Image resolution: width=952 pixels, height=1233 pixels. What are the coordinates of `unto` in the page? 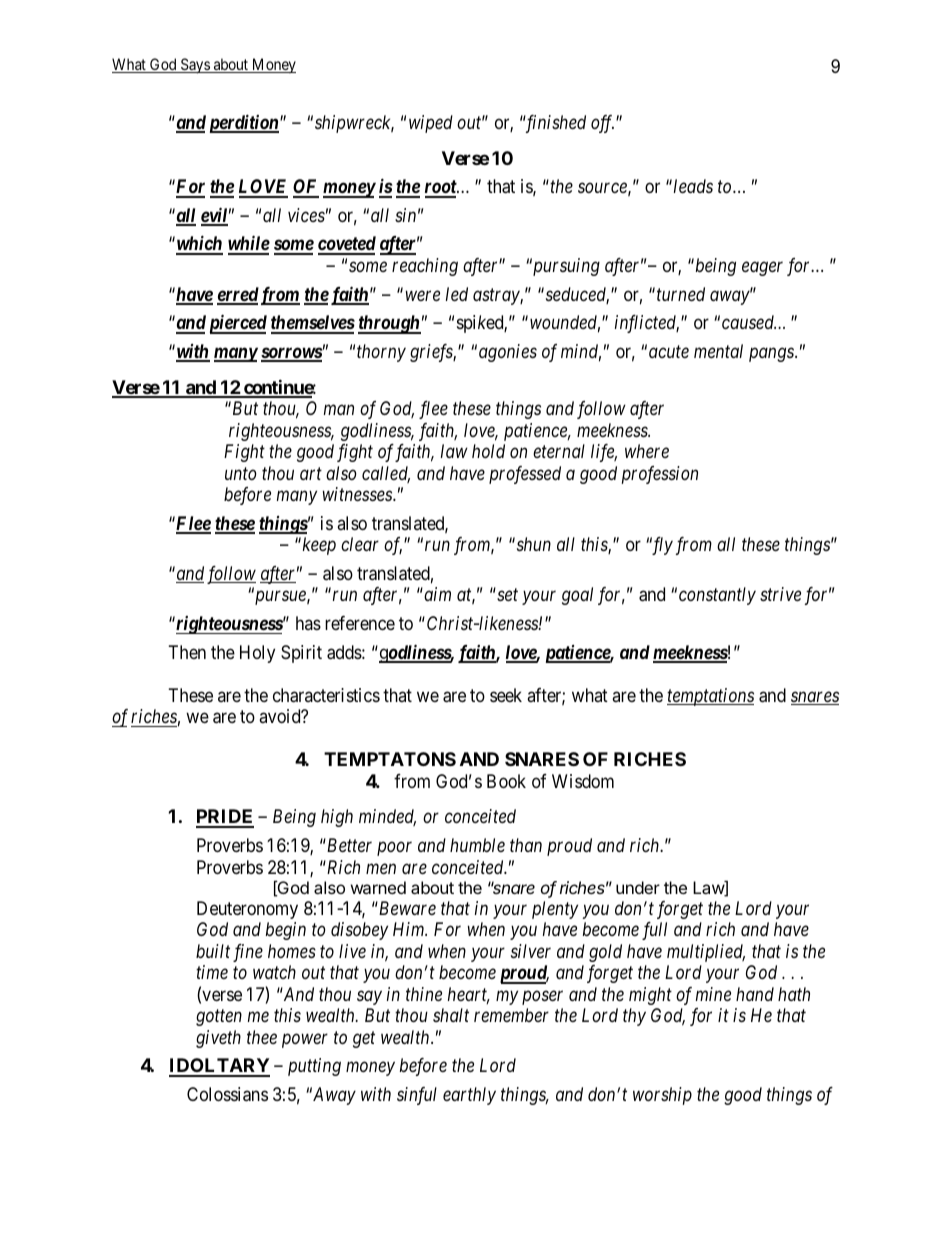 It's located at (241, 474).
